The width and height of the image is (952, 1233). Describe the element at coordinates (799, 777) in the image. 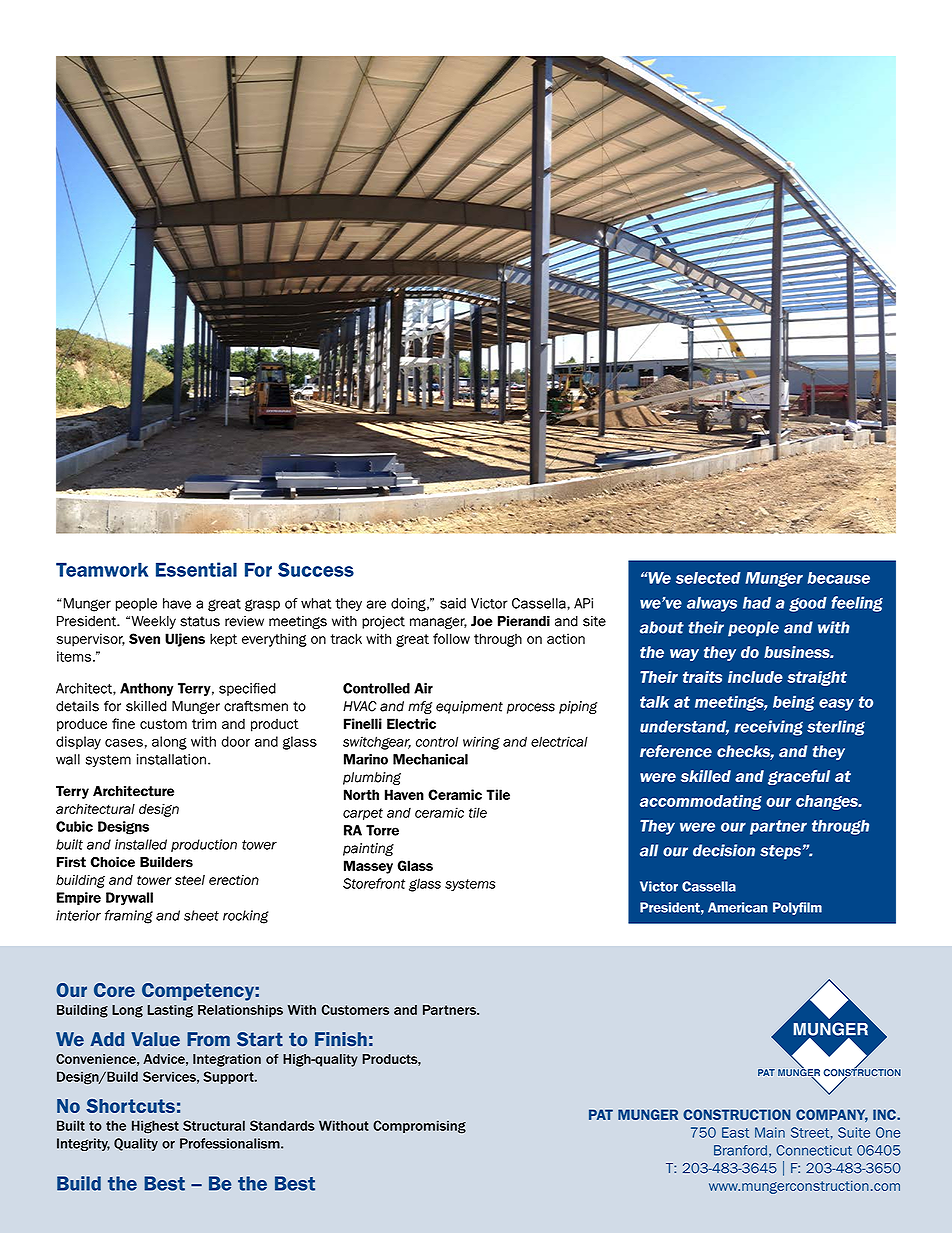

I see `graceful` at that location.
